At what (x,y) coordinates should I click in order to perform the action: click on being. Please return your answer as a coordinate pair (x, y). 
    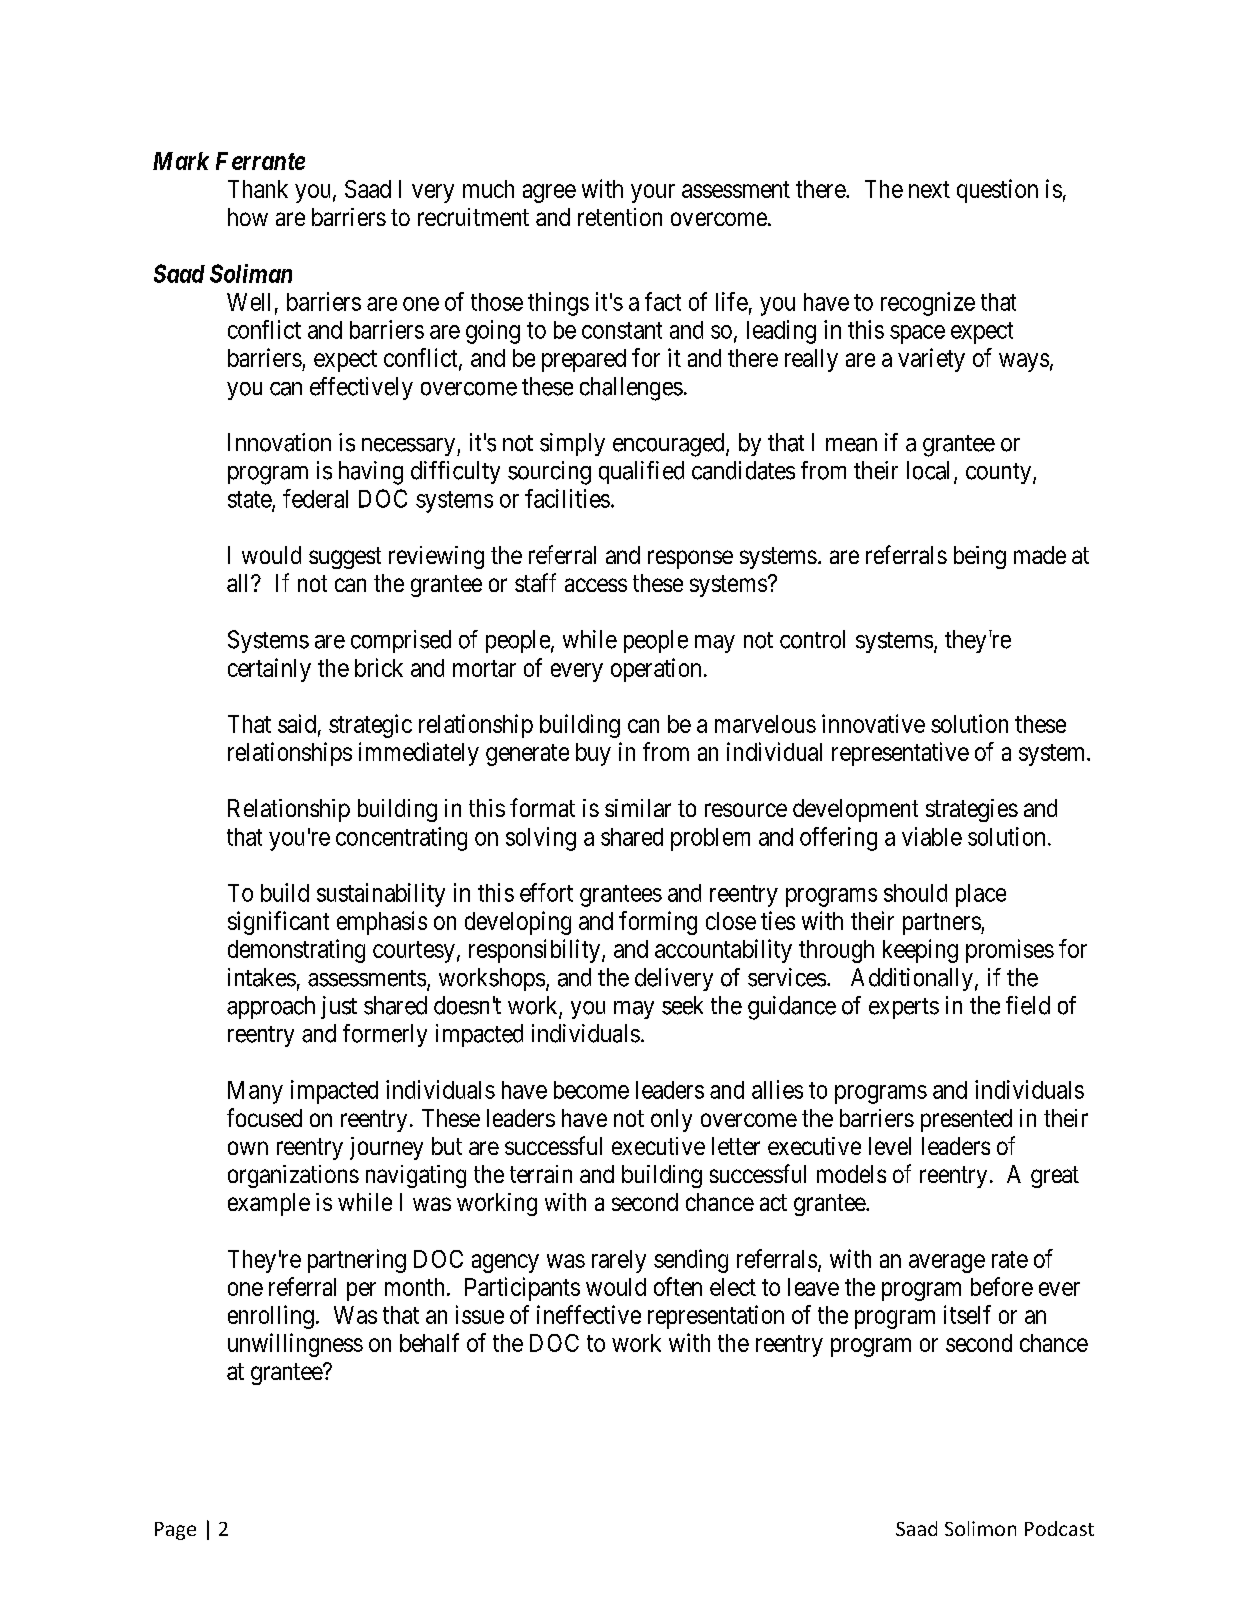
    Looking at the image, I should click on (980, 557).
